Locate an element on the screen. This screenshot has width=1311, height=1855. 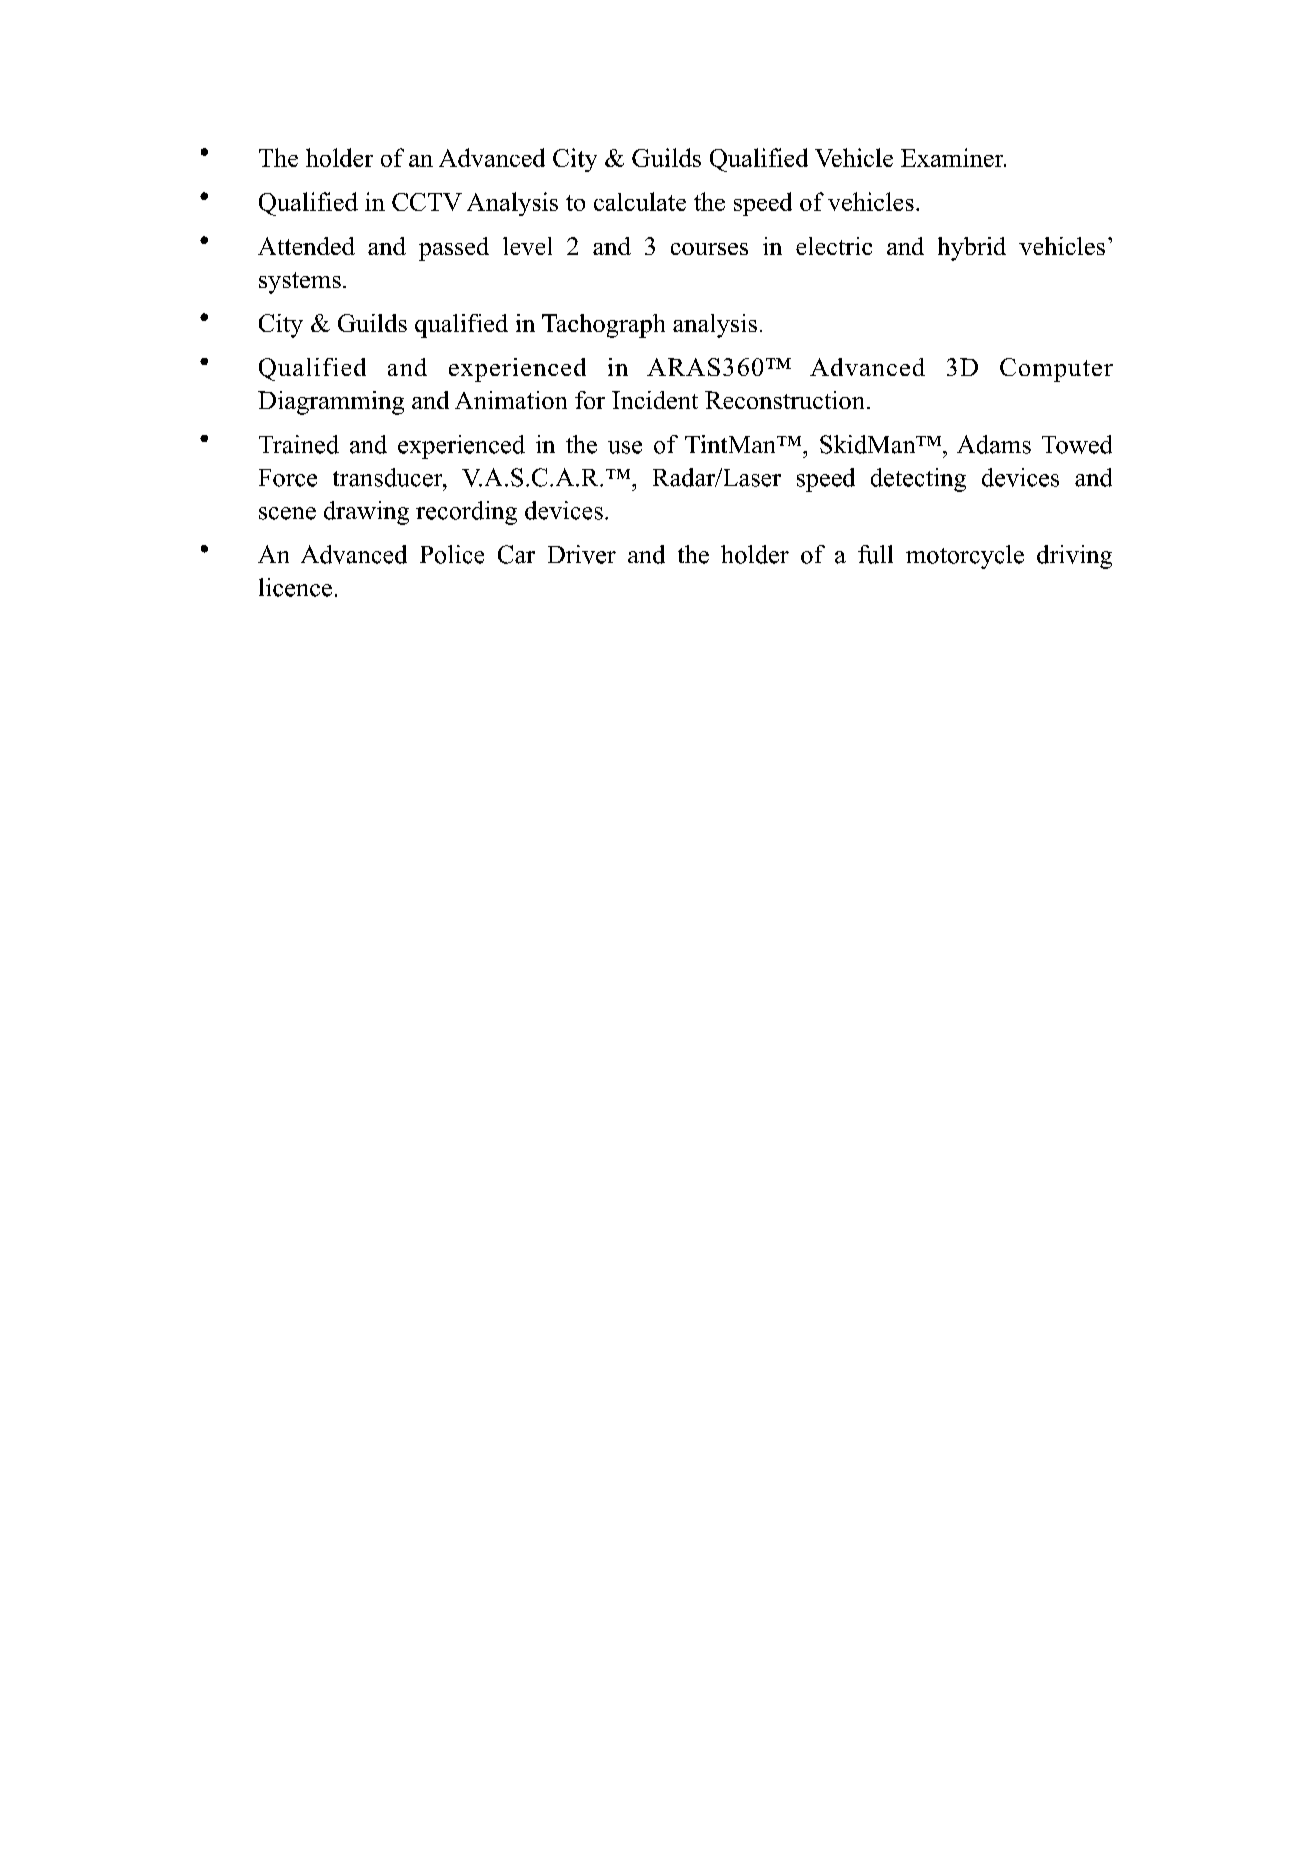
licence is located at coordinates (295, 587).
